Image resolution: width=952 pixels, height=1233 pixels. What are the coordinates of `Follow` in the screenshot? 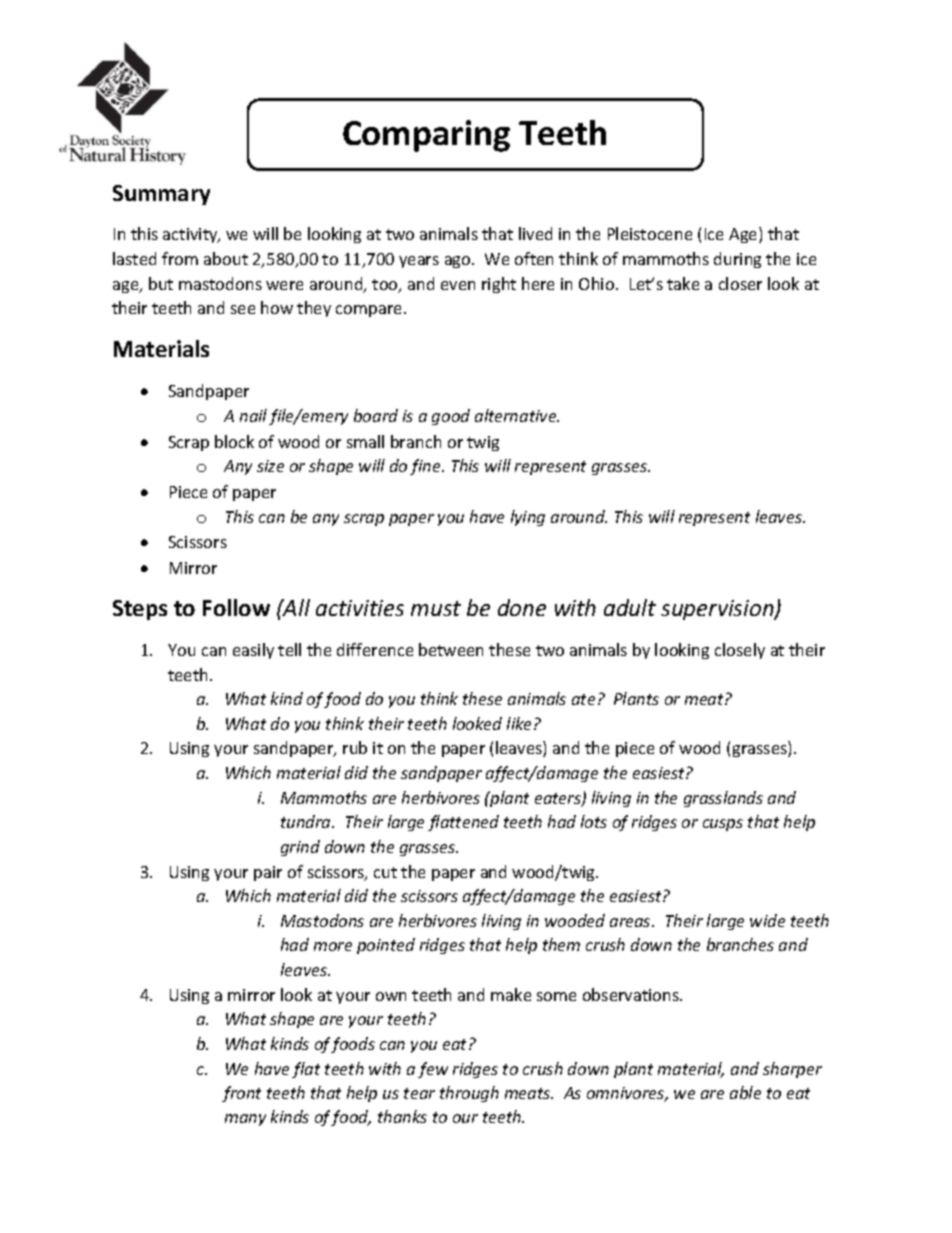 It's located at (236, 607).
